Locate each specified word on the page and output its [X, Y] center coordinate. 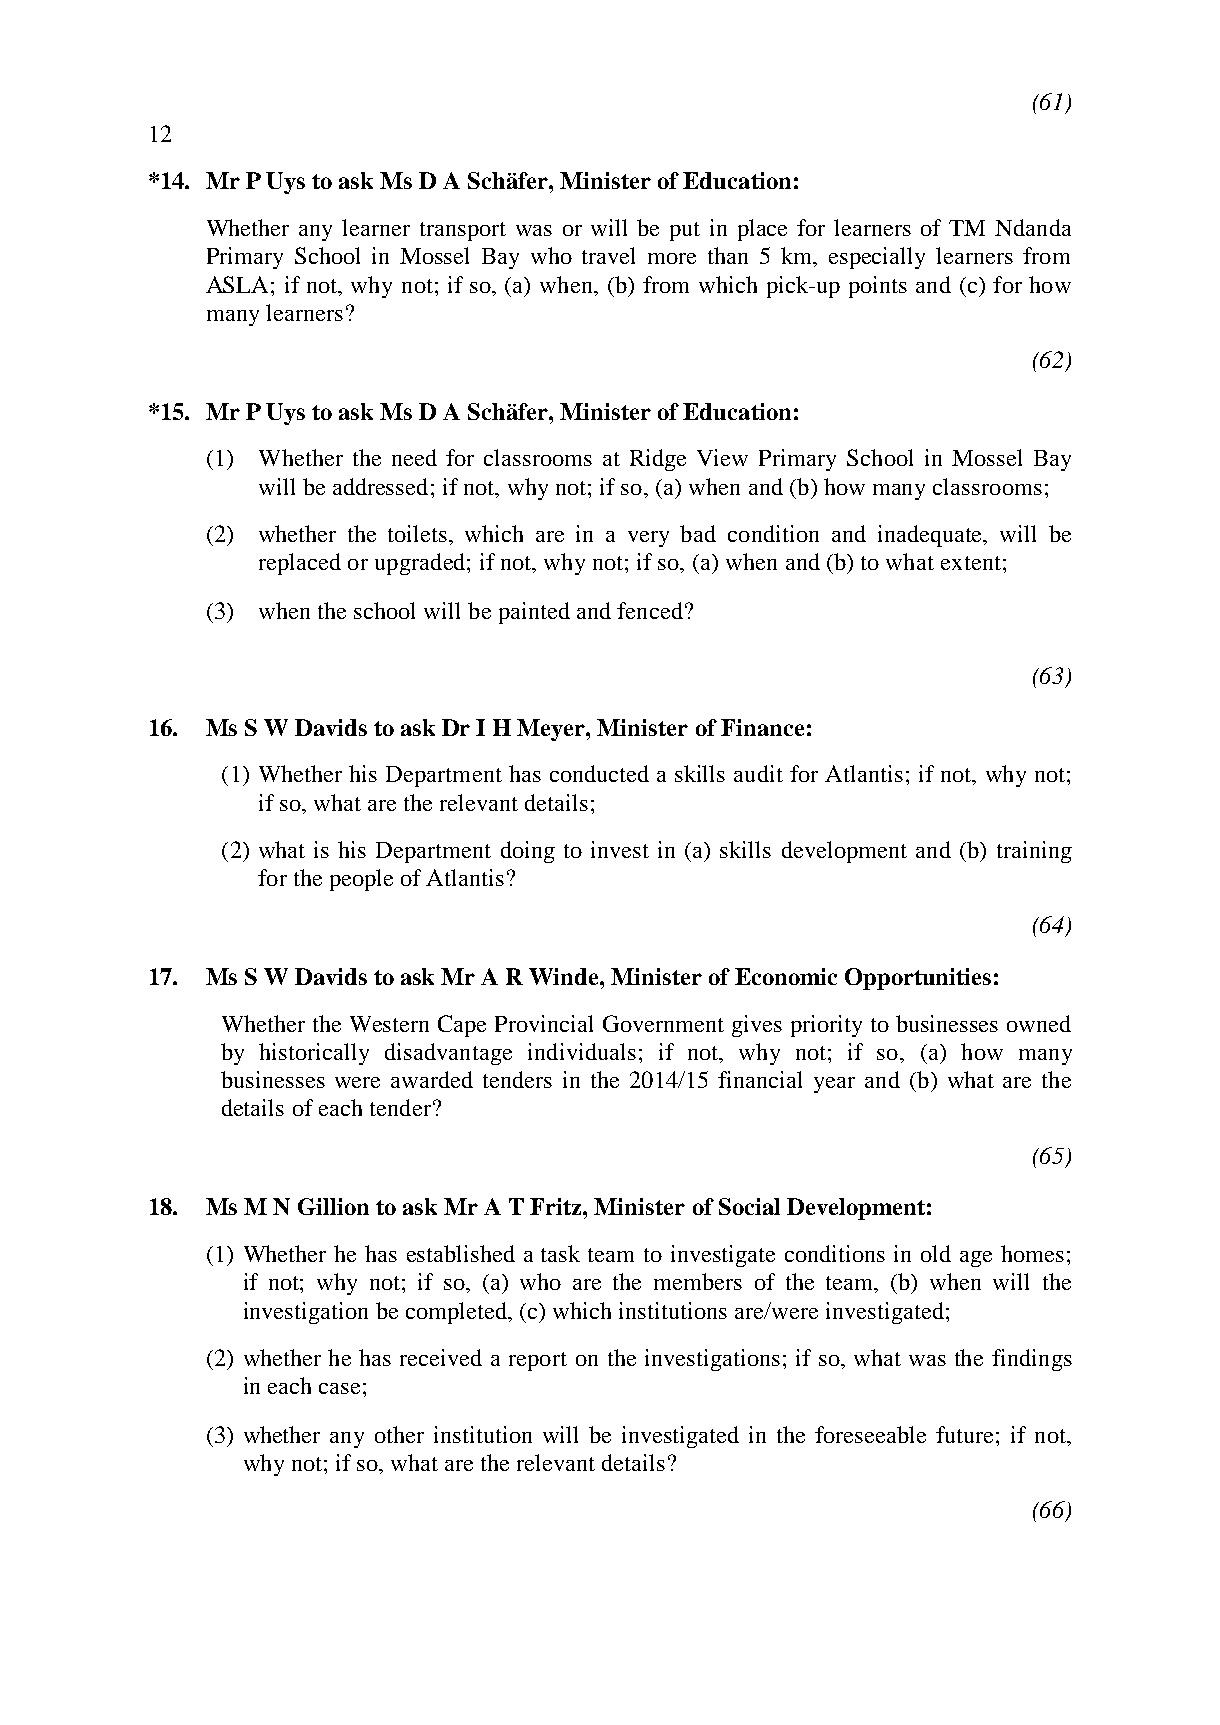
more [672, 258]
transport [463, 231]
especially [877, 258]
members [698, 1281]
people [361, 880]
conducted [599, 773]
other [399, 1434]
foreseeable [870, 1434]
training [1034, 852]
